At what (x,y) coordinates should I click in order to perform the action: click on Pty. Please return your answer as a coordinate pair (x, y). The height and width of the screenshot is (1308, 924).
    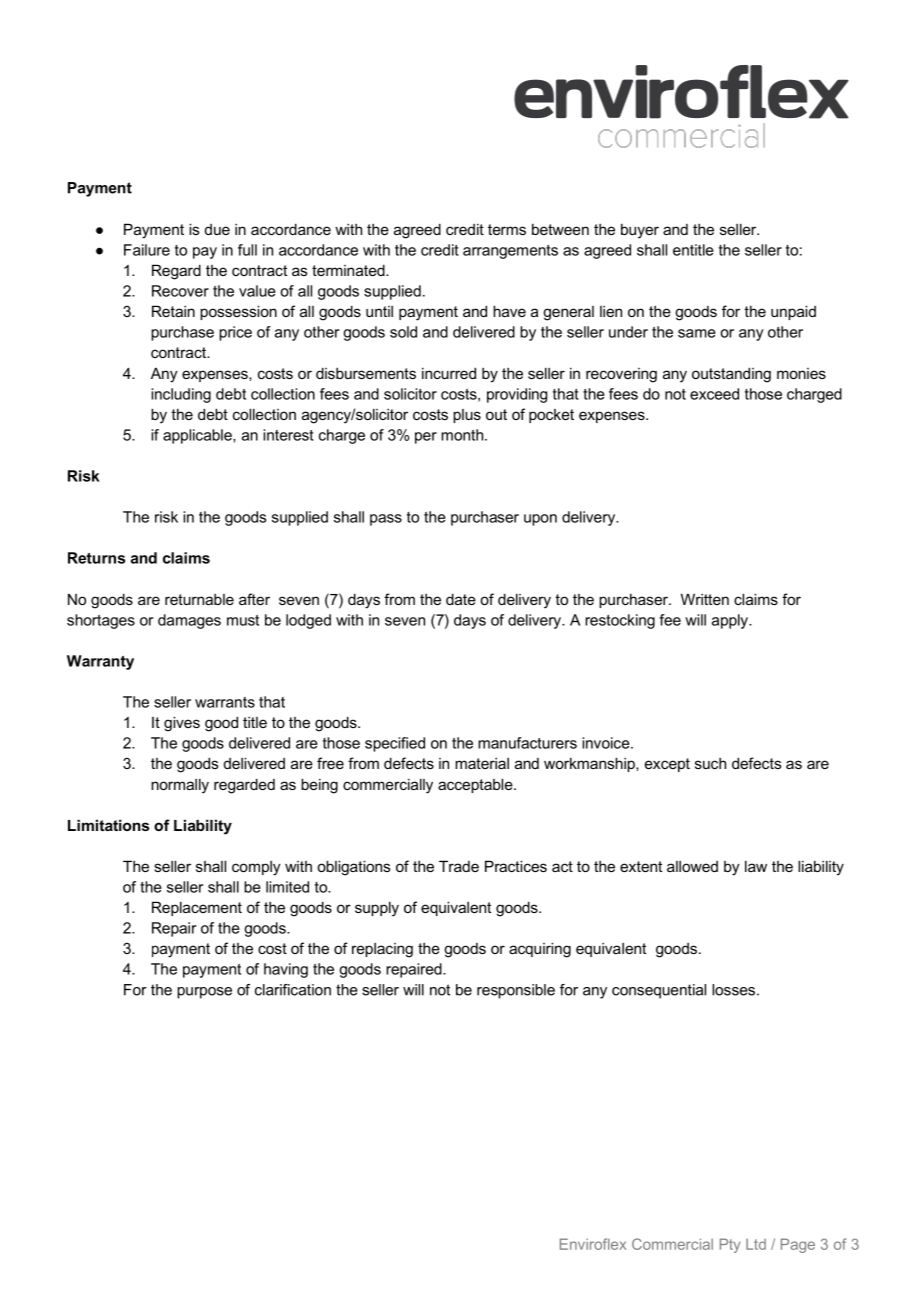
    Looking at the image, I should click on (730, 1245).
